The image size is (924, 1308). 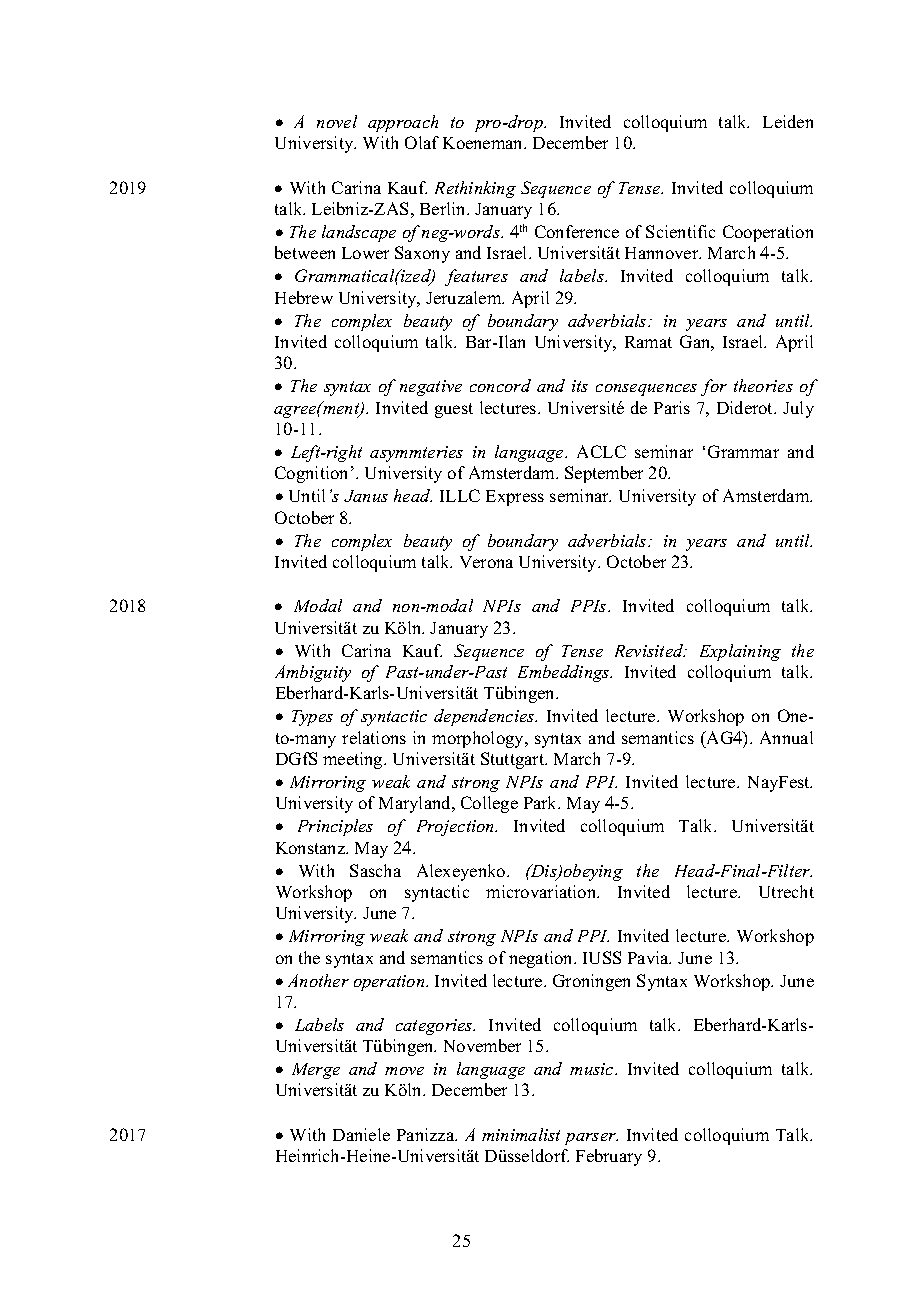 I want to click on negative, so click(x=431, y=388).
